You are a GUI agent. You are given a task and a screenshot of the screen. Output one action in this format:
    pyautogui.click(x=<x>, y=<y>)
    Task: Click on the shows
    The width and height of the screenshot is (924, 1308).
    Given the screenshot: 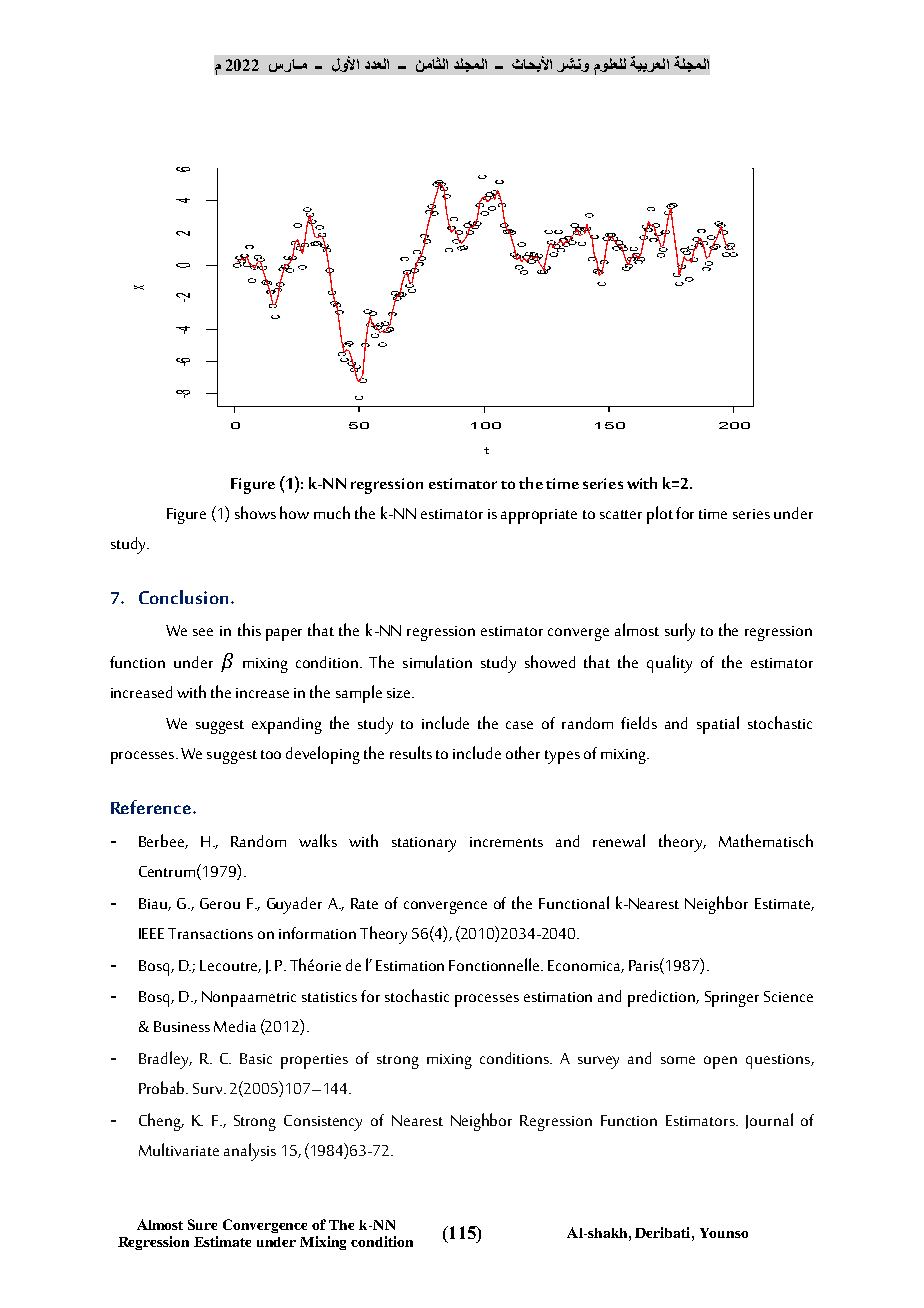 What is the action you would take?
    pyautogui.click(x=255, y=512)
